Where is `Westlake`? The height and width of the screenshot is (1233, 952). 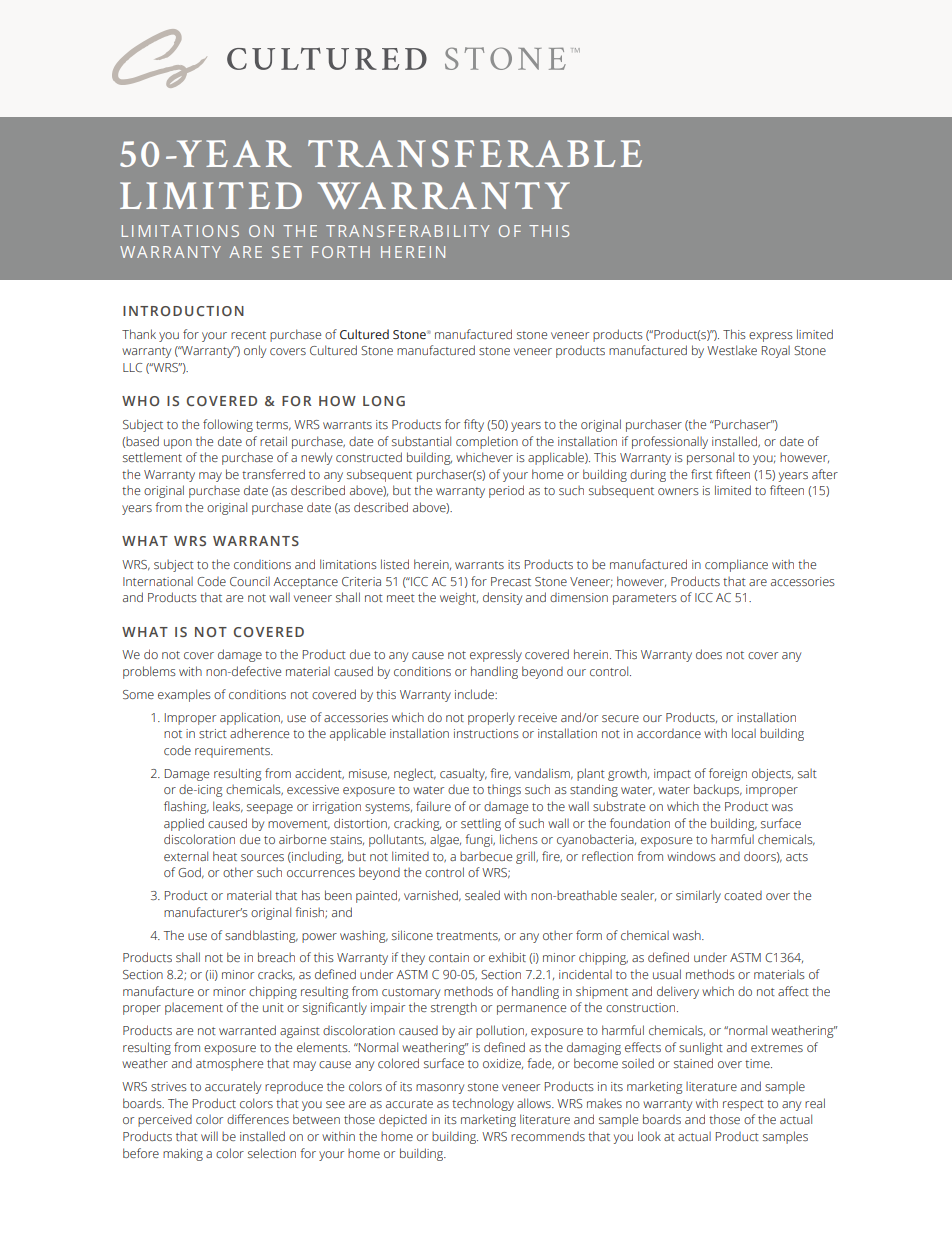
Westlake is located at coordinates (732, 350).
